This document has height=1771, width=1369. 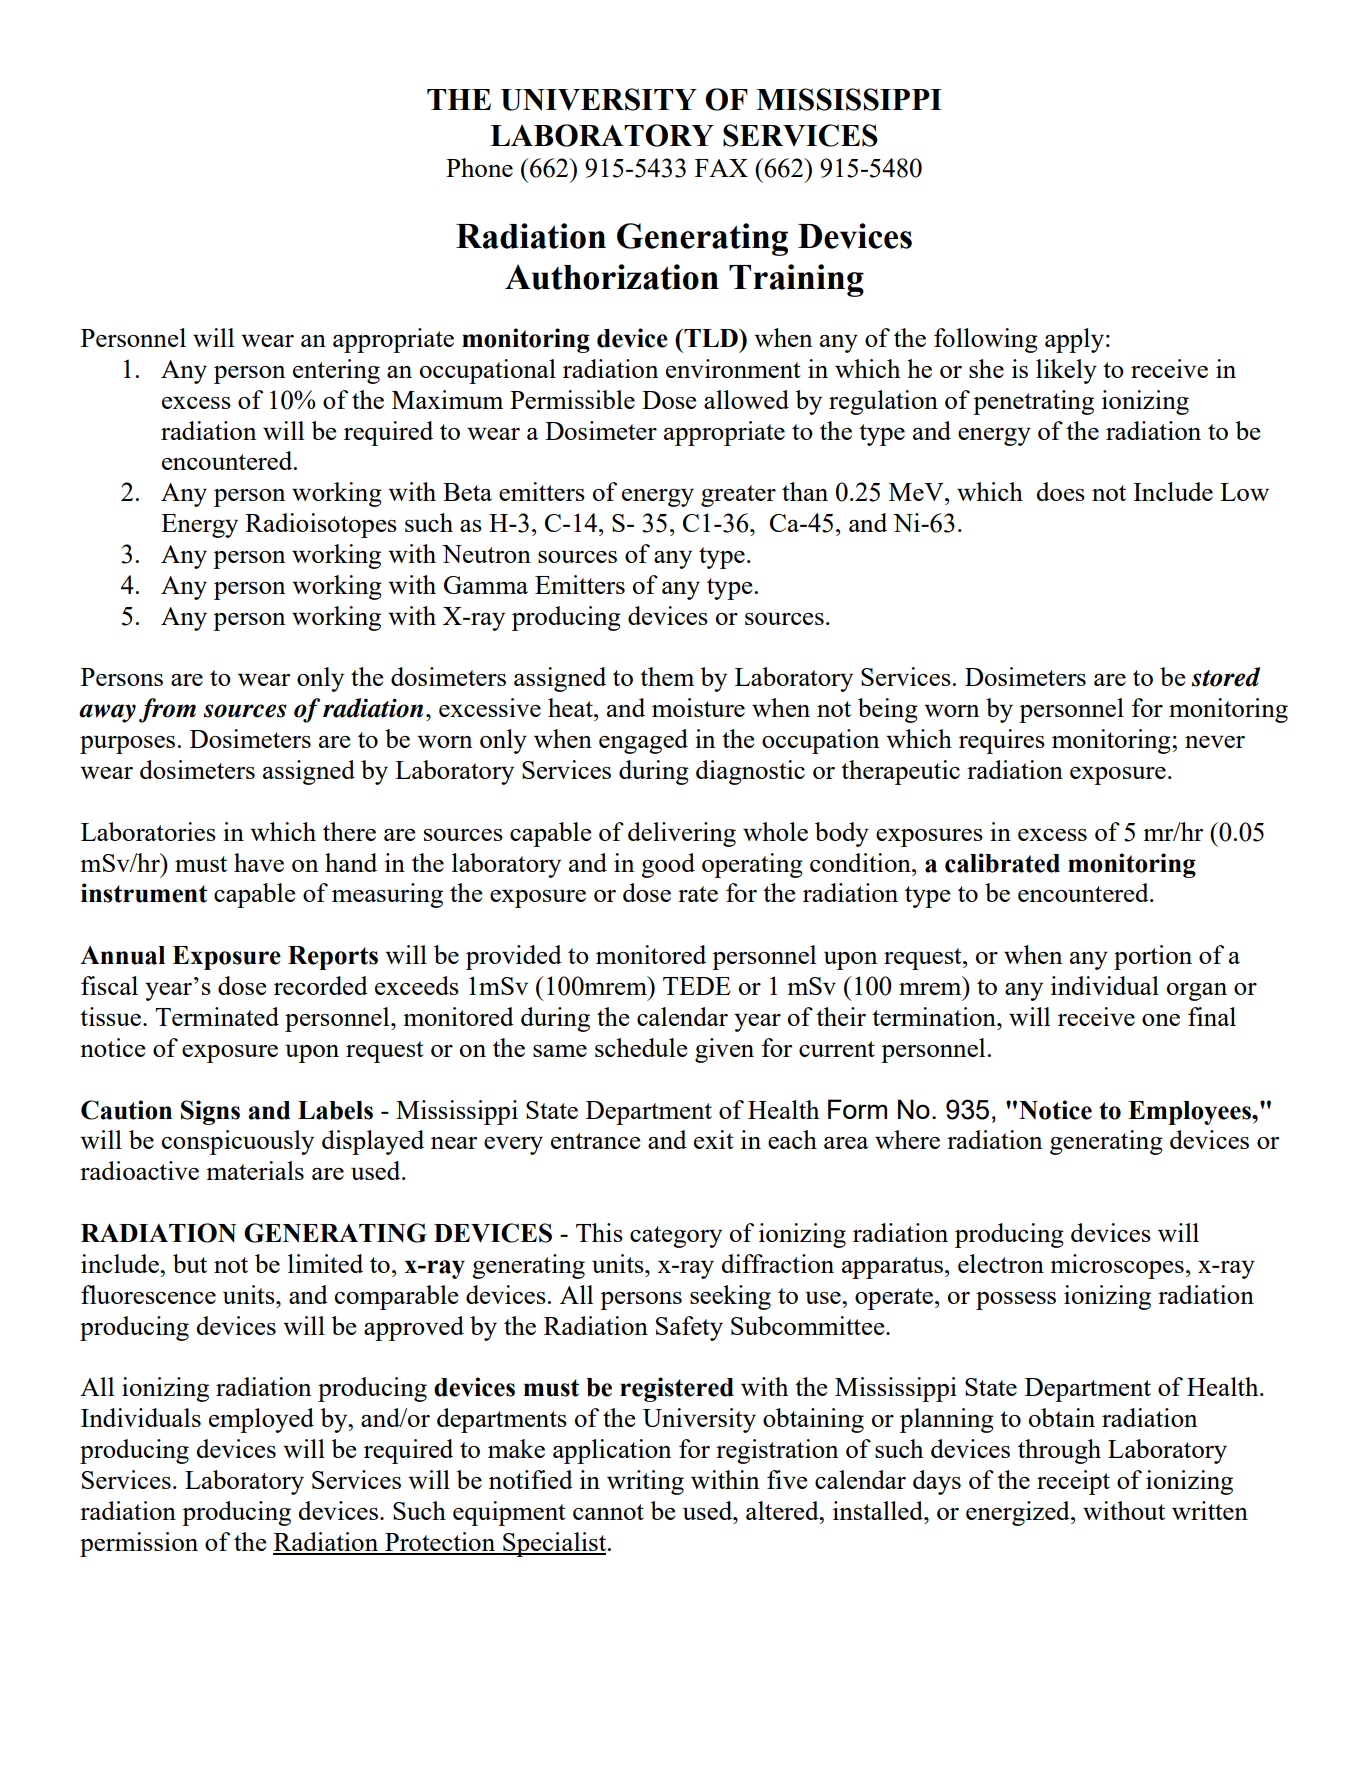 I want to click on requires, so click(x=1002, y=741).
